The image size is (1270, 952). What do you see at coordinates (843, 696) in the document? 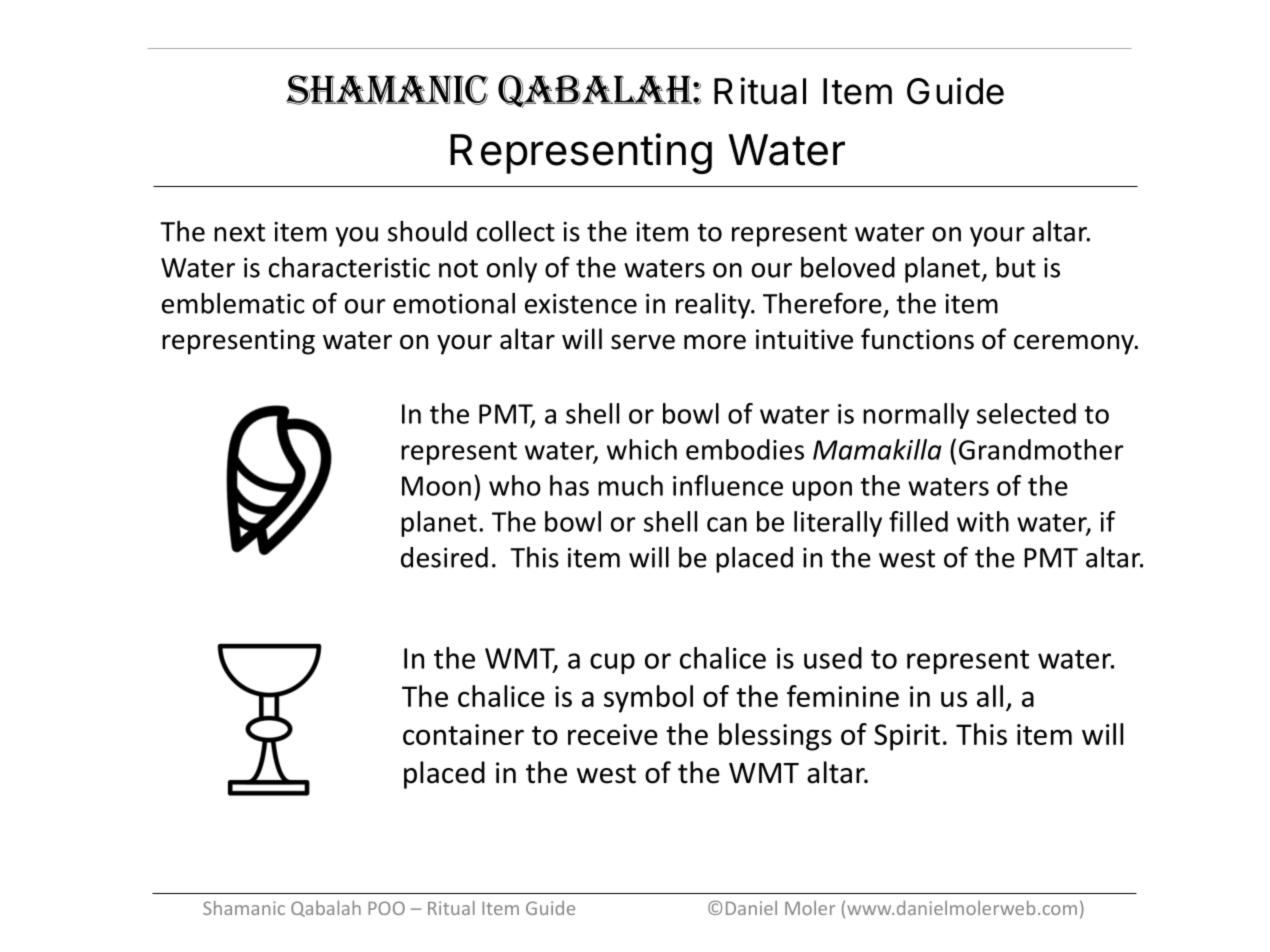
I see `feminine` at bounding box center [843, 696].
